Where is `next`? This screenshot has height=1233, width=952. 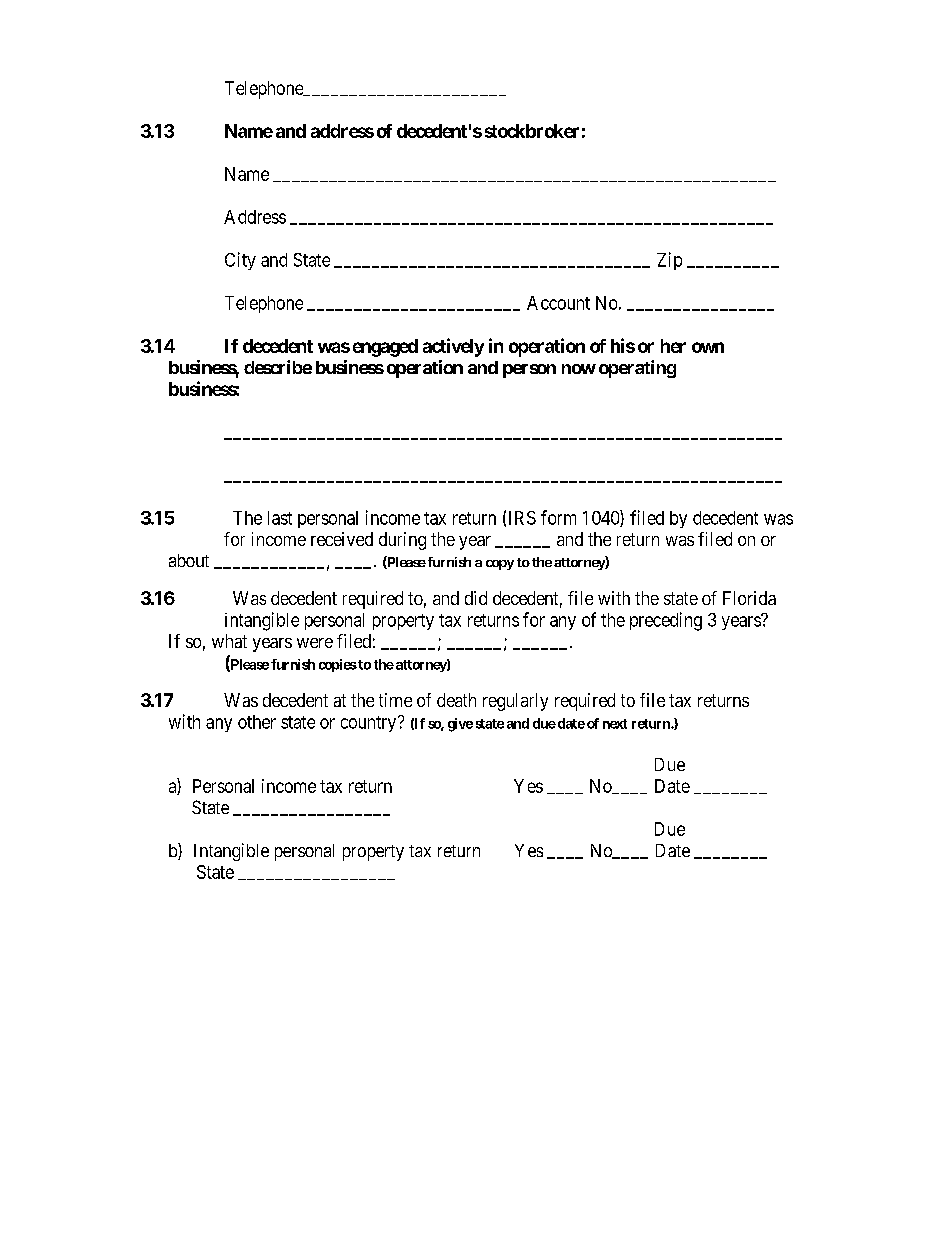 next is located at coordinates (615, 724).
